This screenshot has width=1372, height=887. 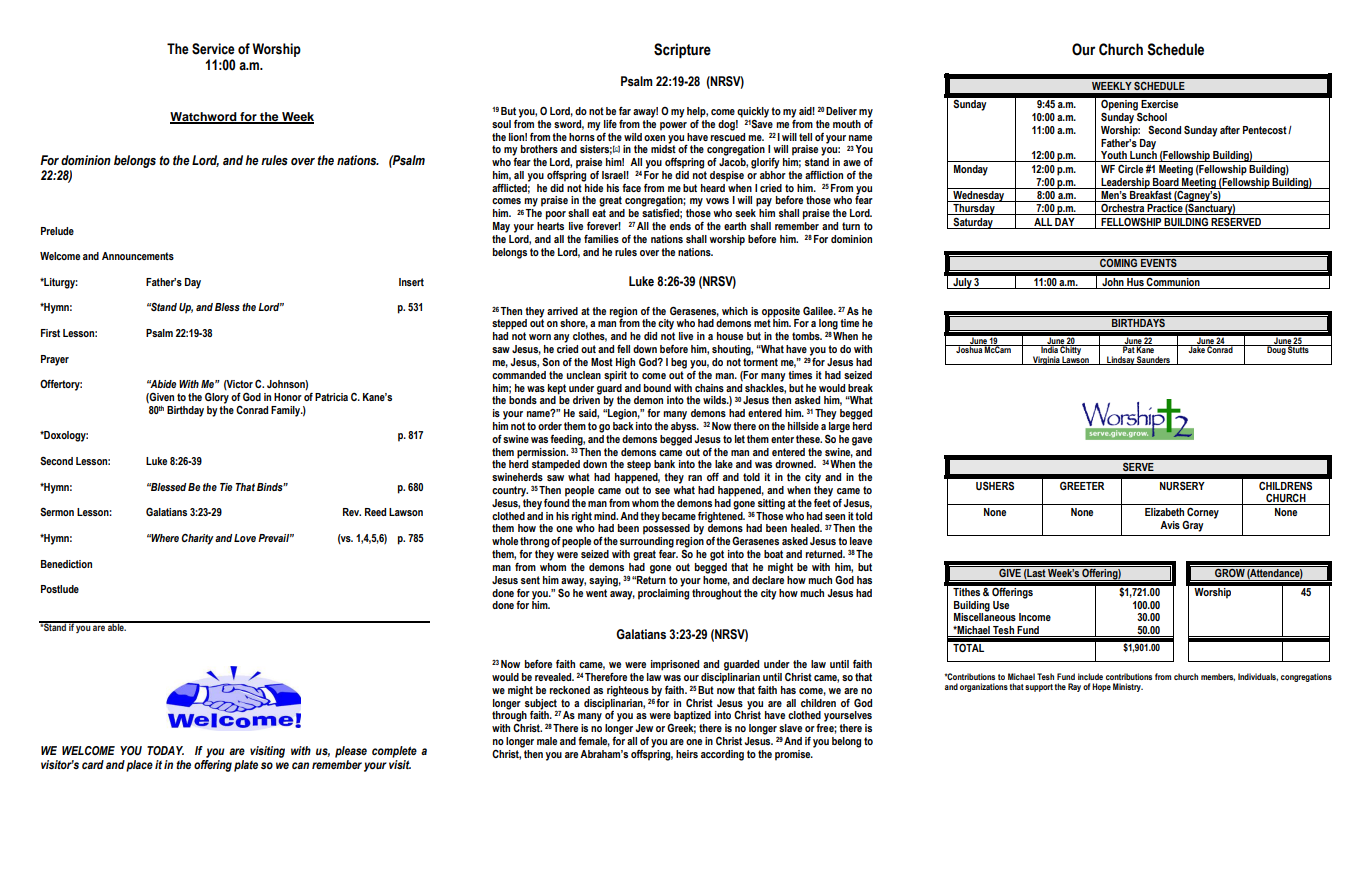 What do you see at coordinates (213, 49) in the screenshot?
I see `Service` at bounding box center [213, 49].
